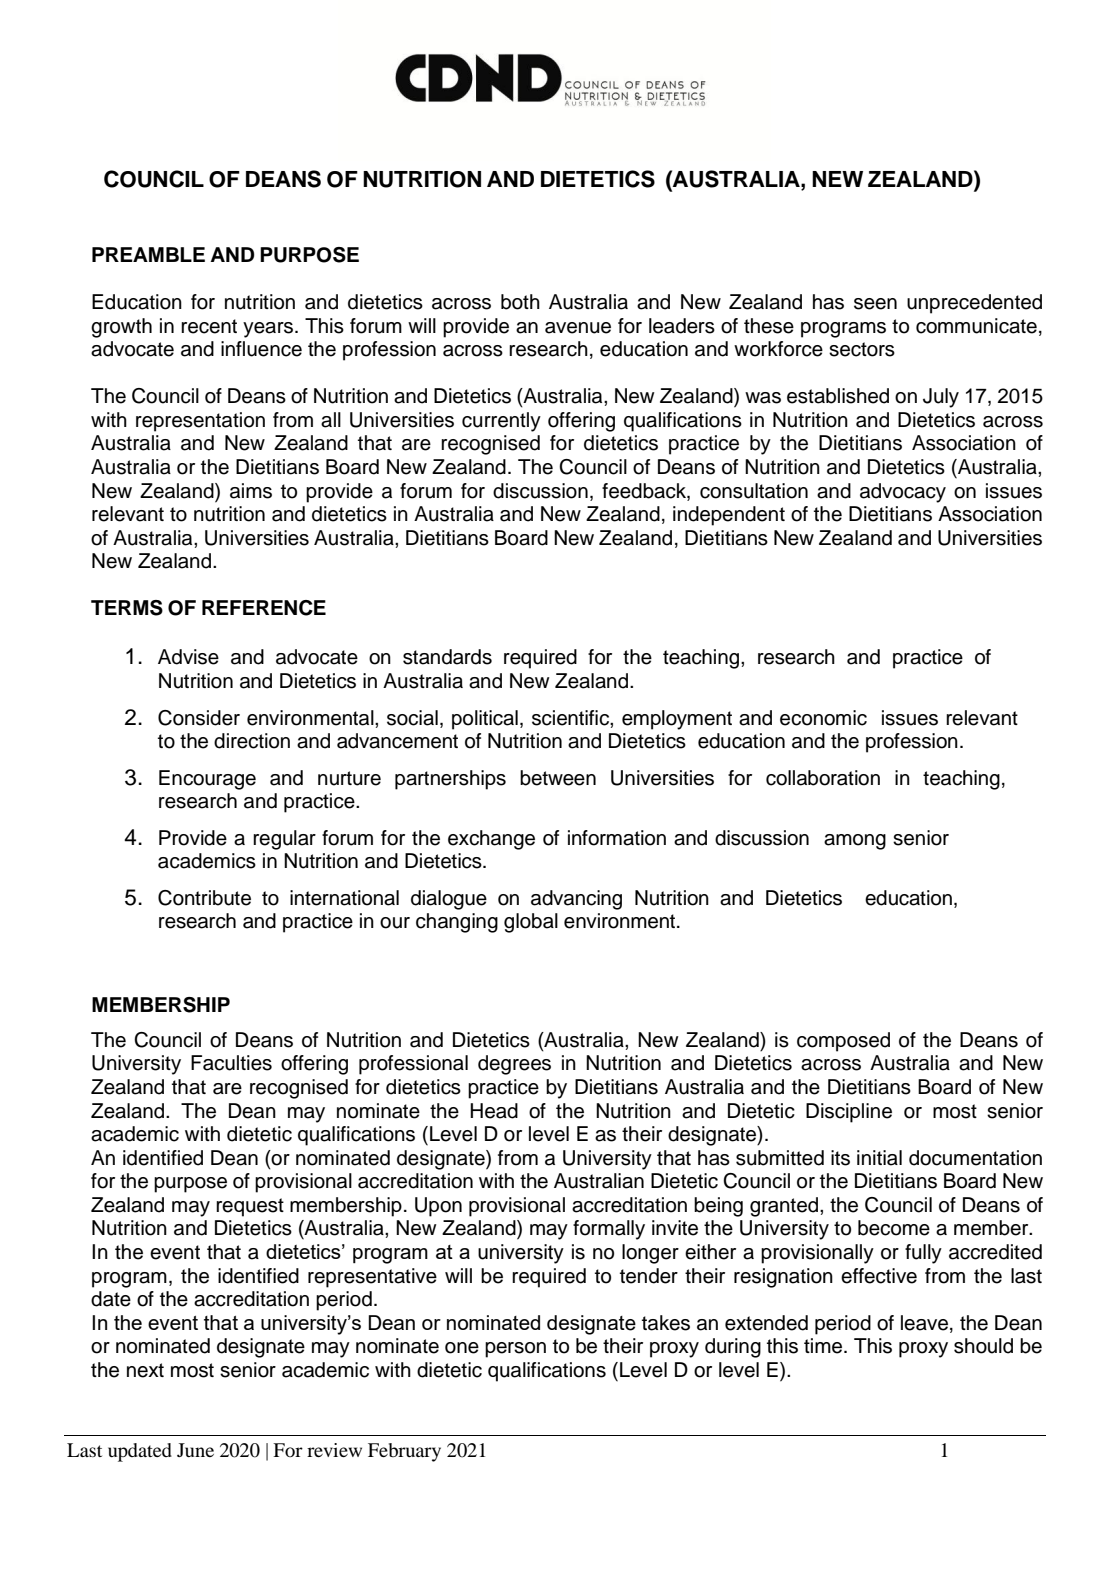  What do you see at coordinates (195, 1450) in the screenshot?
I see `June` at bounding box center [195, 1450].
